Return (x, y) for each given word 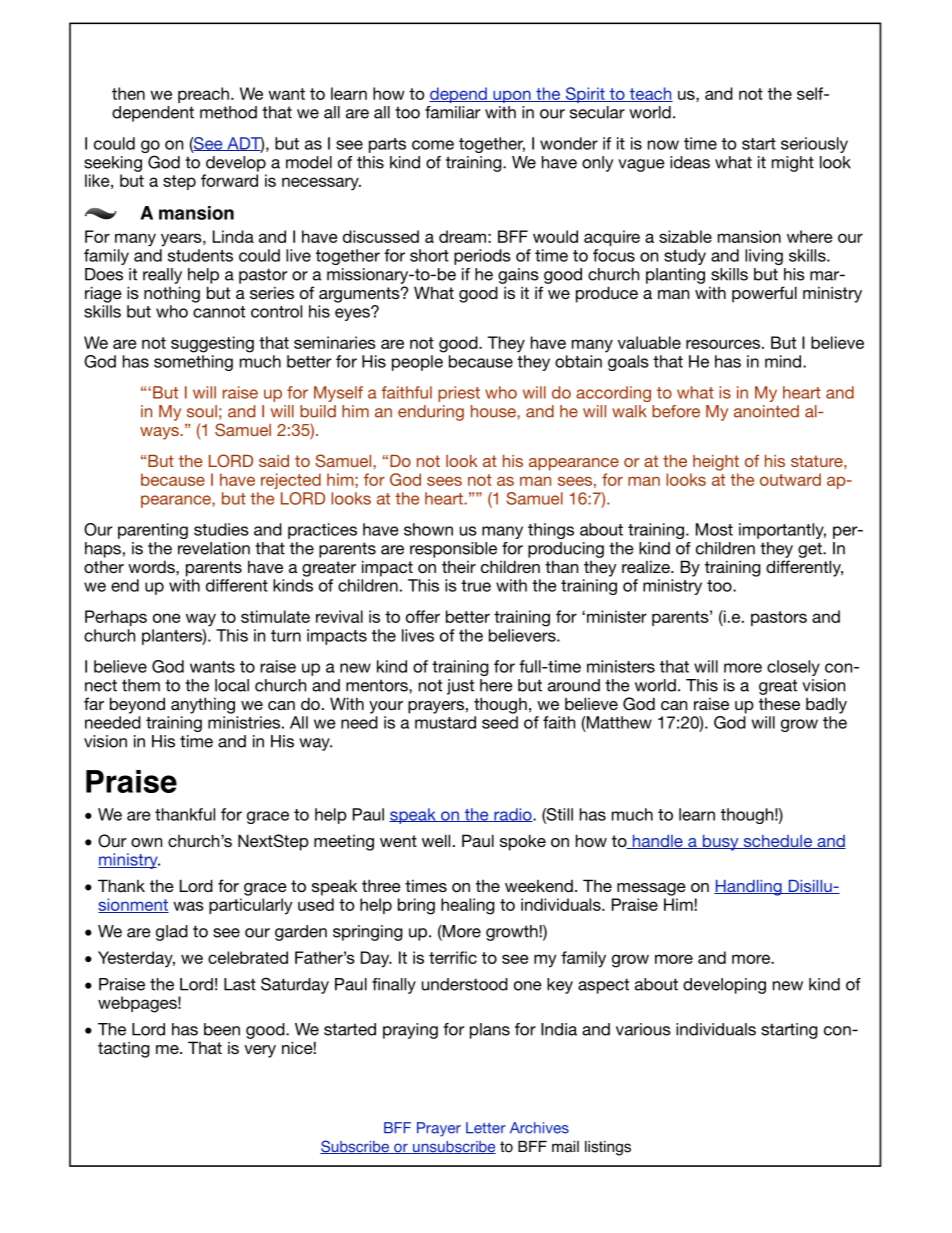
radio (513, 815)
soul (202, 411)
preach (203, 95)
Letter (486, 1128)
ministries (244, 722)
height (716, 463)
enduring (431, 413)
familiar (452, 112)
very (260, 1051)
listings (608, 1148)
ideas (690, 162)
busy (720, 843)
